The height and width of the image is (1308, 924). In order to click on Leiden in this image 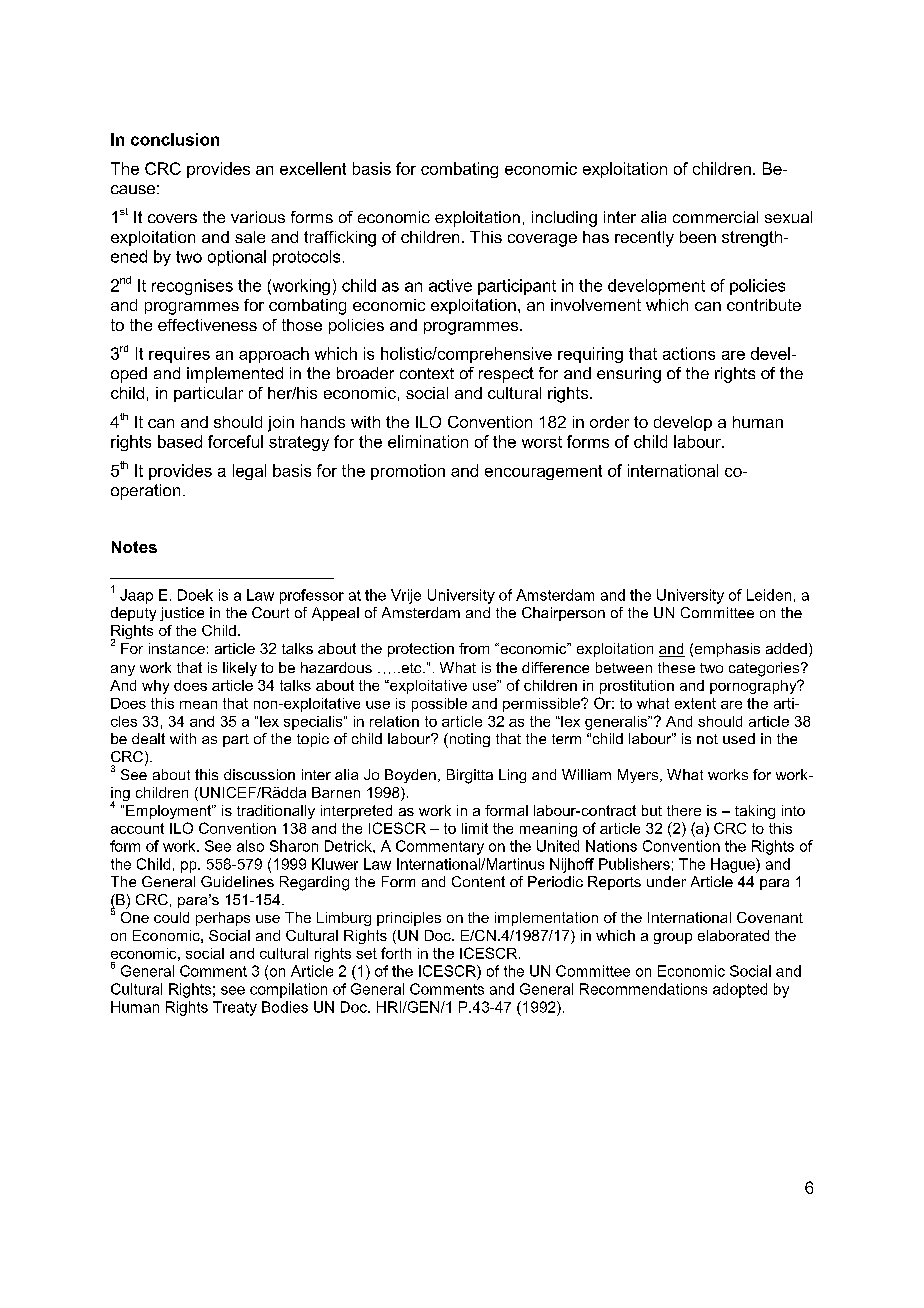, I will do `click(769, 595)`.
